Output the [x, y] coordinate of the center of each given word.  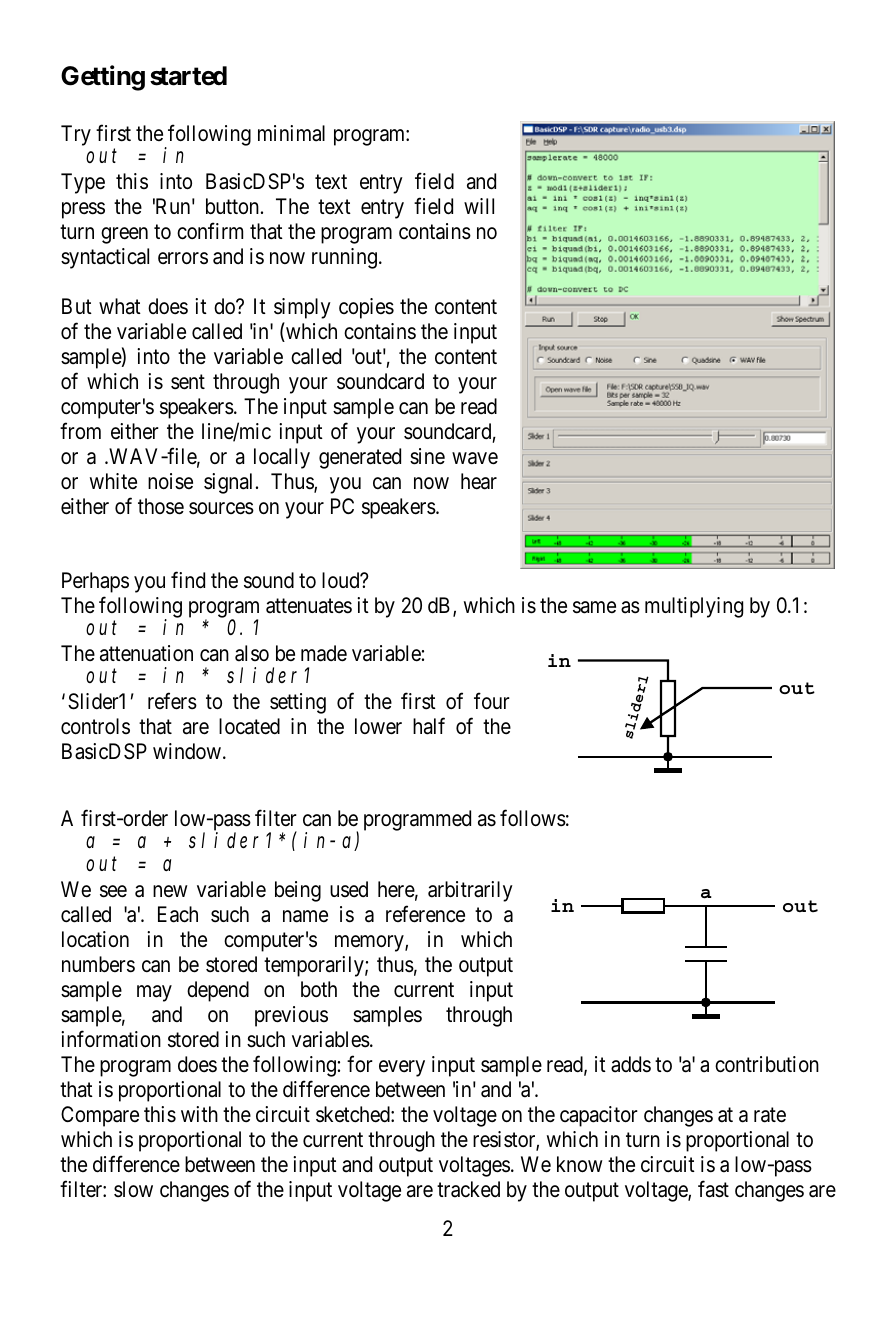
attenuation [146, 653]
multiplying [694, 607]
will [479, 206]
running [344, 258]
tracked [468, 1189]
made [324, 653]
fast [713, 1189]
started [188, 76]
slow [133, 1189]
